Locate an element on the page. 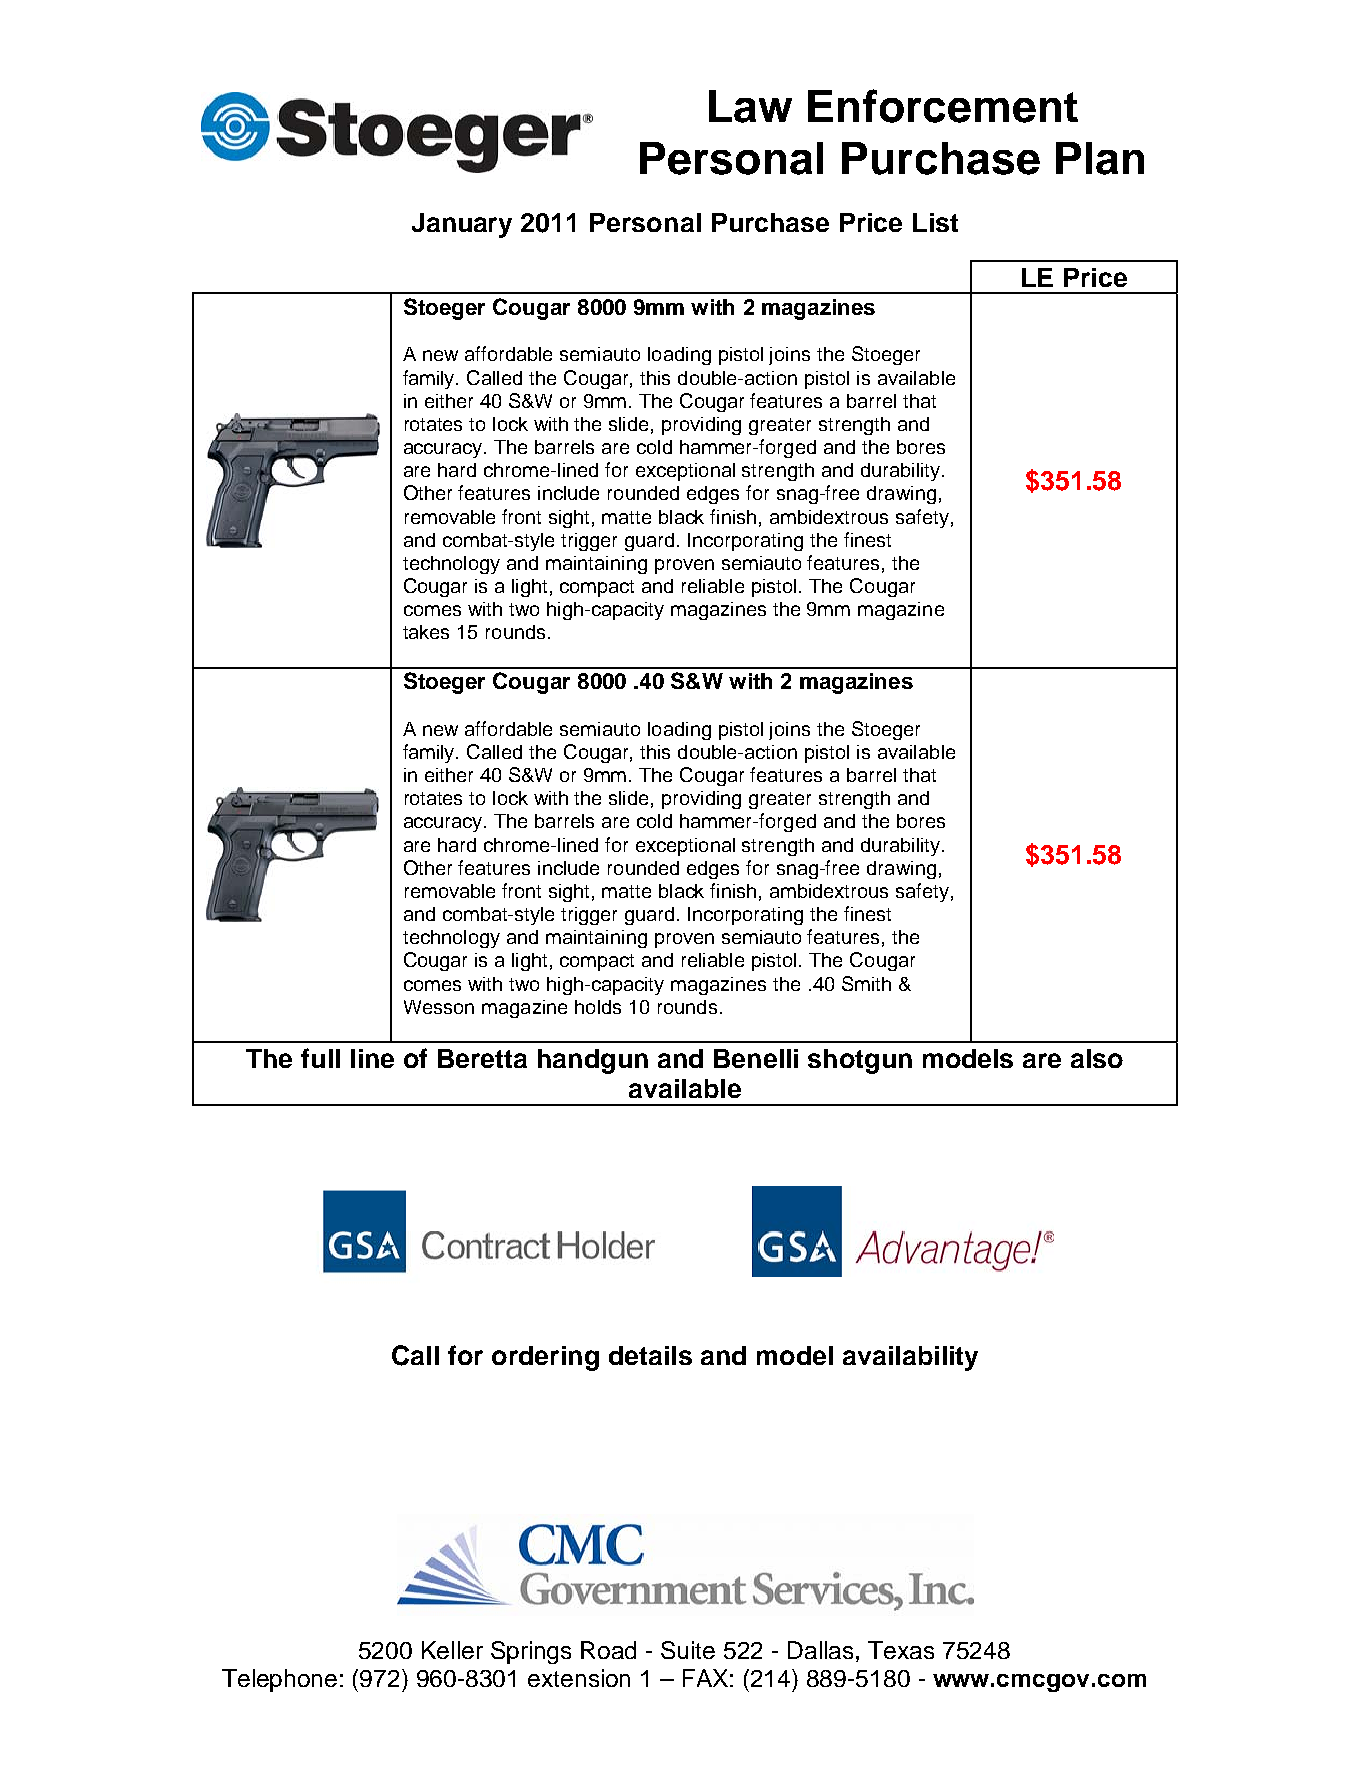  Enforcement is located at coordinates (943, 106).
